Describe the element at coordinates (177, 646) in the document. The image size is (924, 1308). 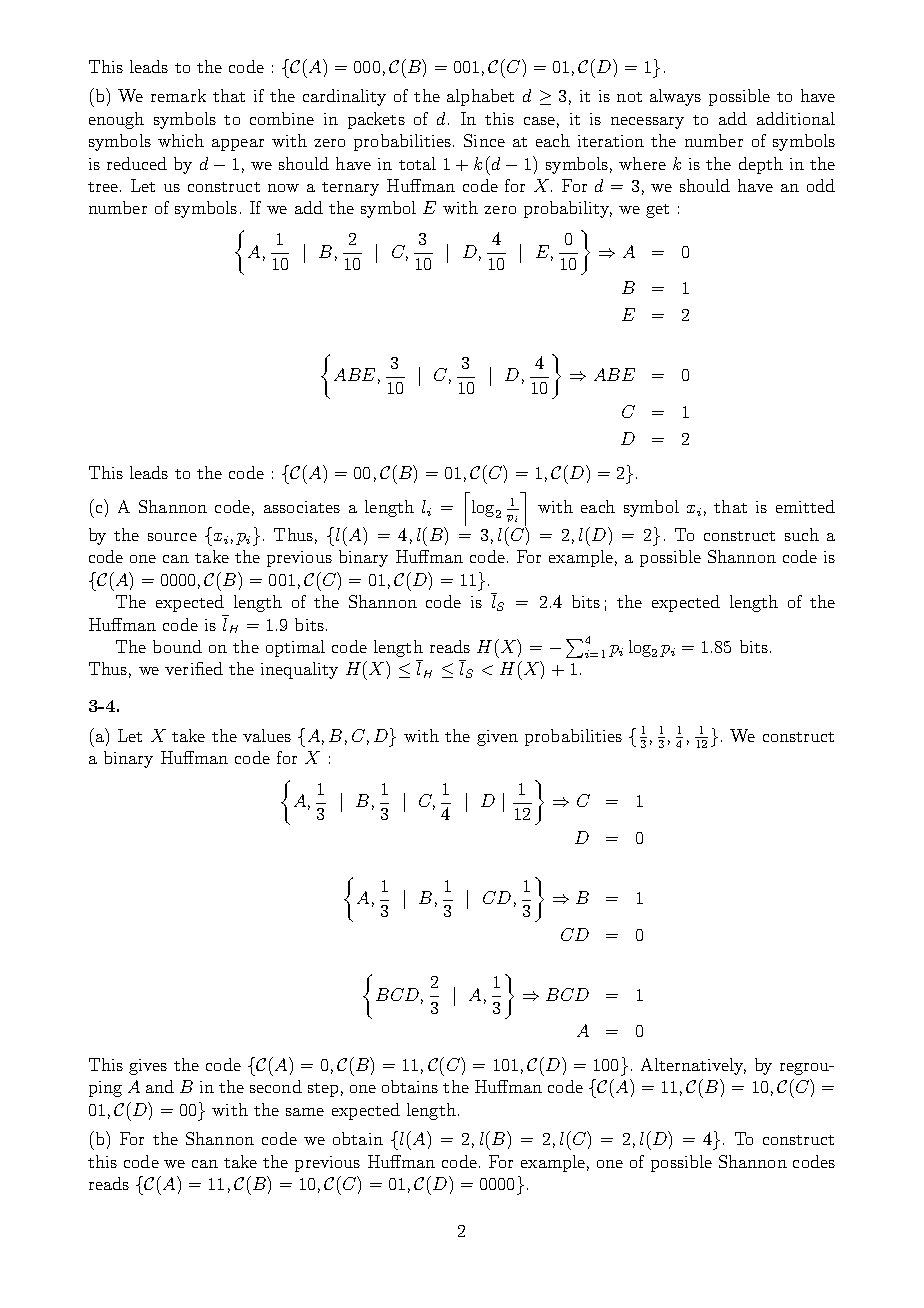
I see `bound` at that location.
